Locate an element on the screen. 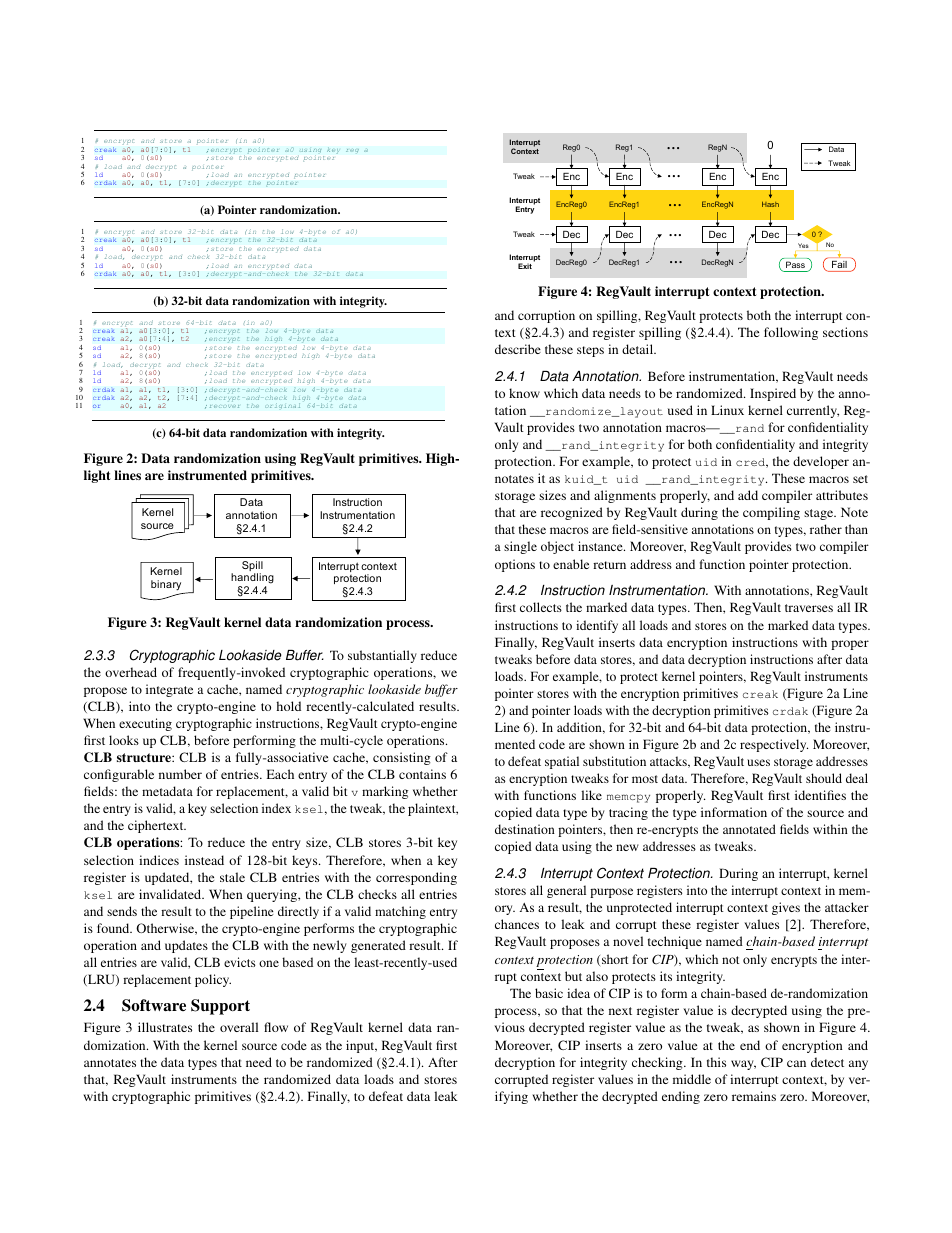  recover is located at coordinates (224, 406).
